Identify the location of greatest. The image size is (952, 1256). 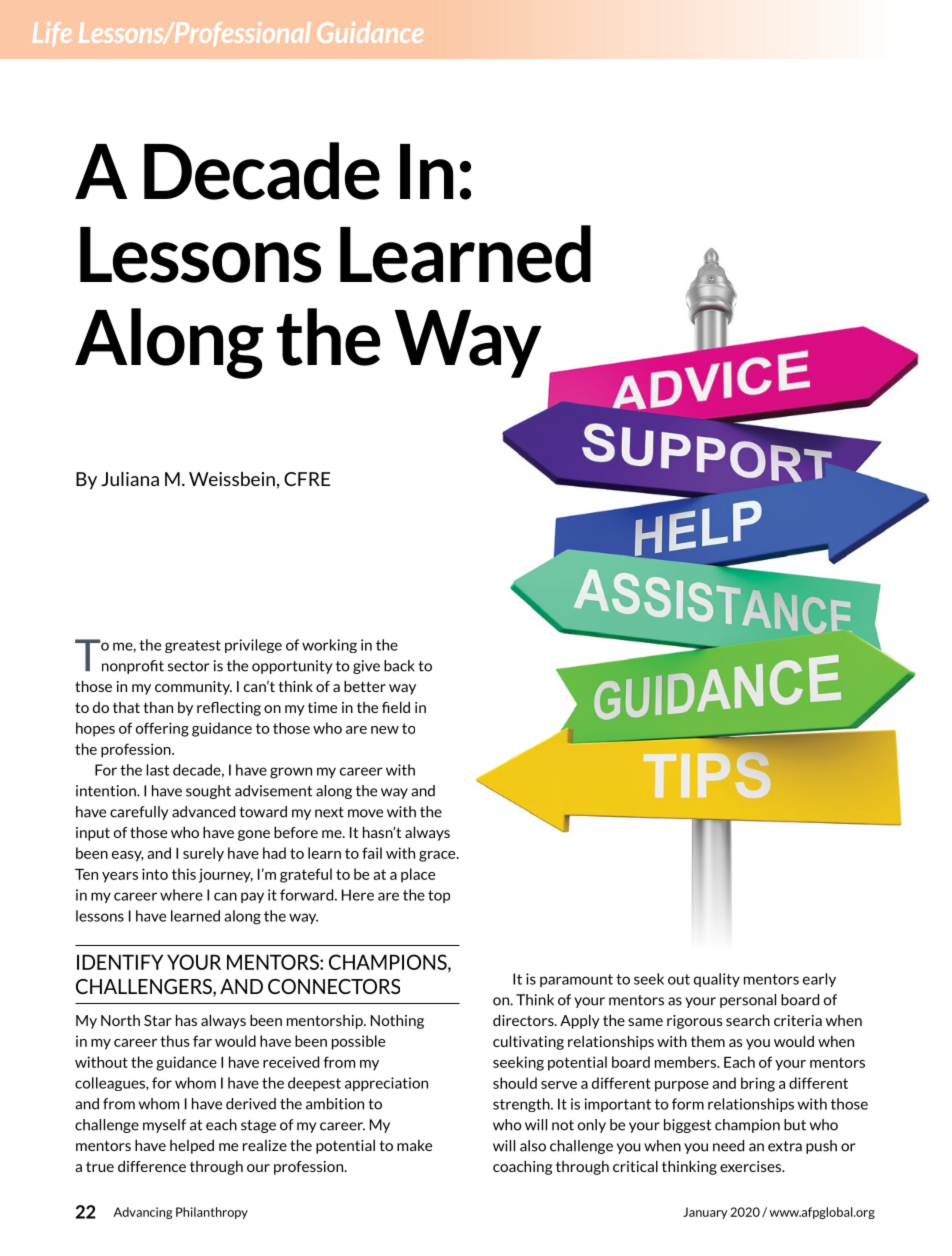
(193, 646).
